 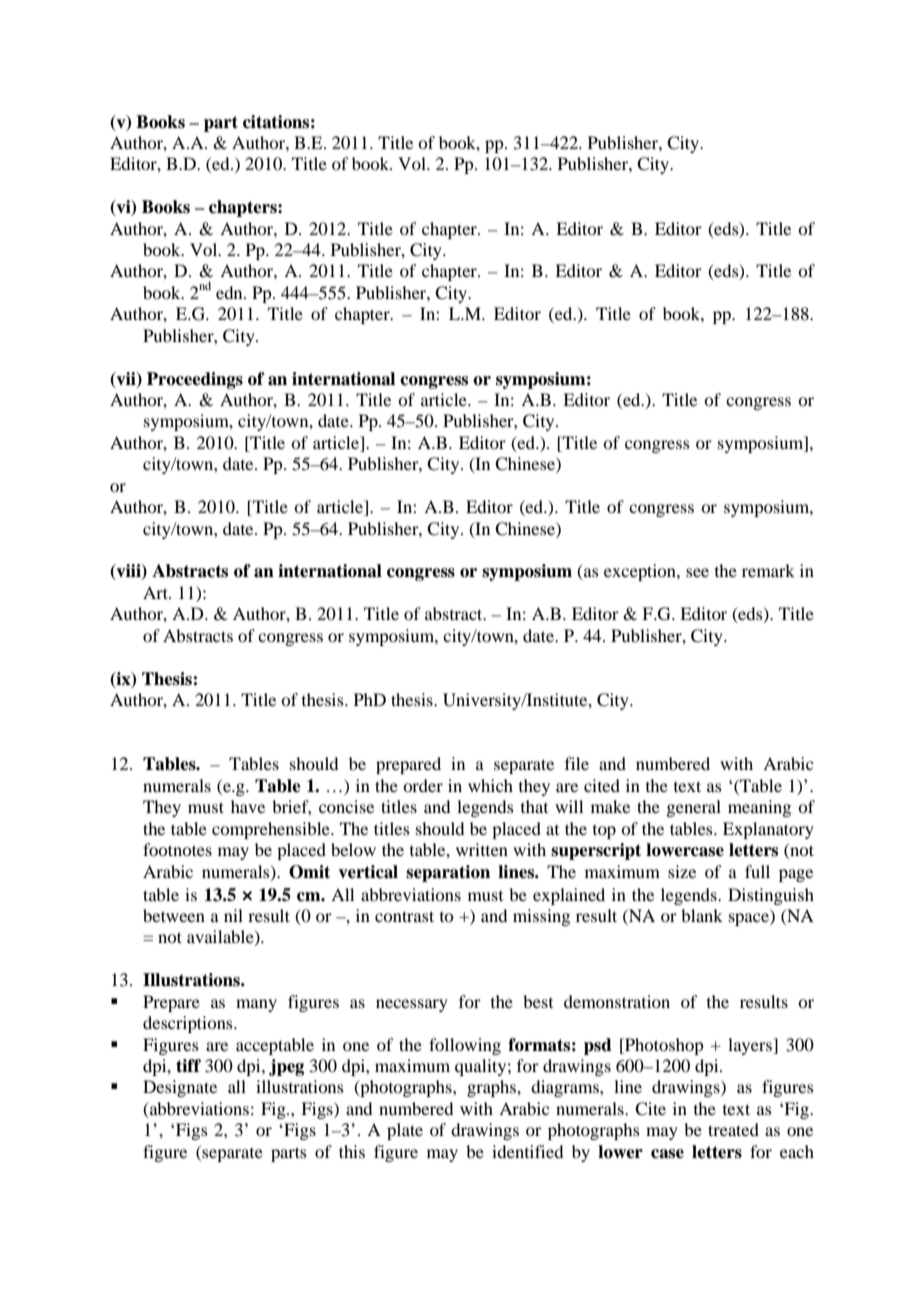 What do you see at coordinates (248, 806) in the screenshot?
I see `have` at bounding box center [248, 806].
